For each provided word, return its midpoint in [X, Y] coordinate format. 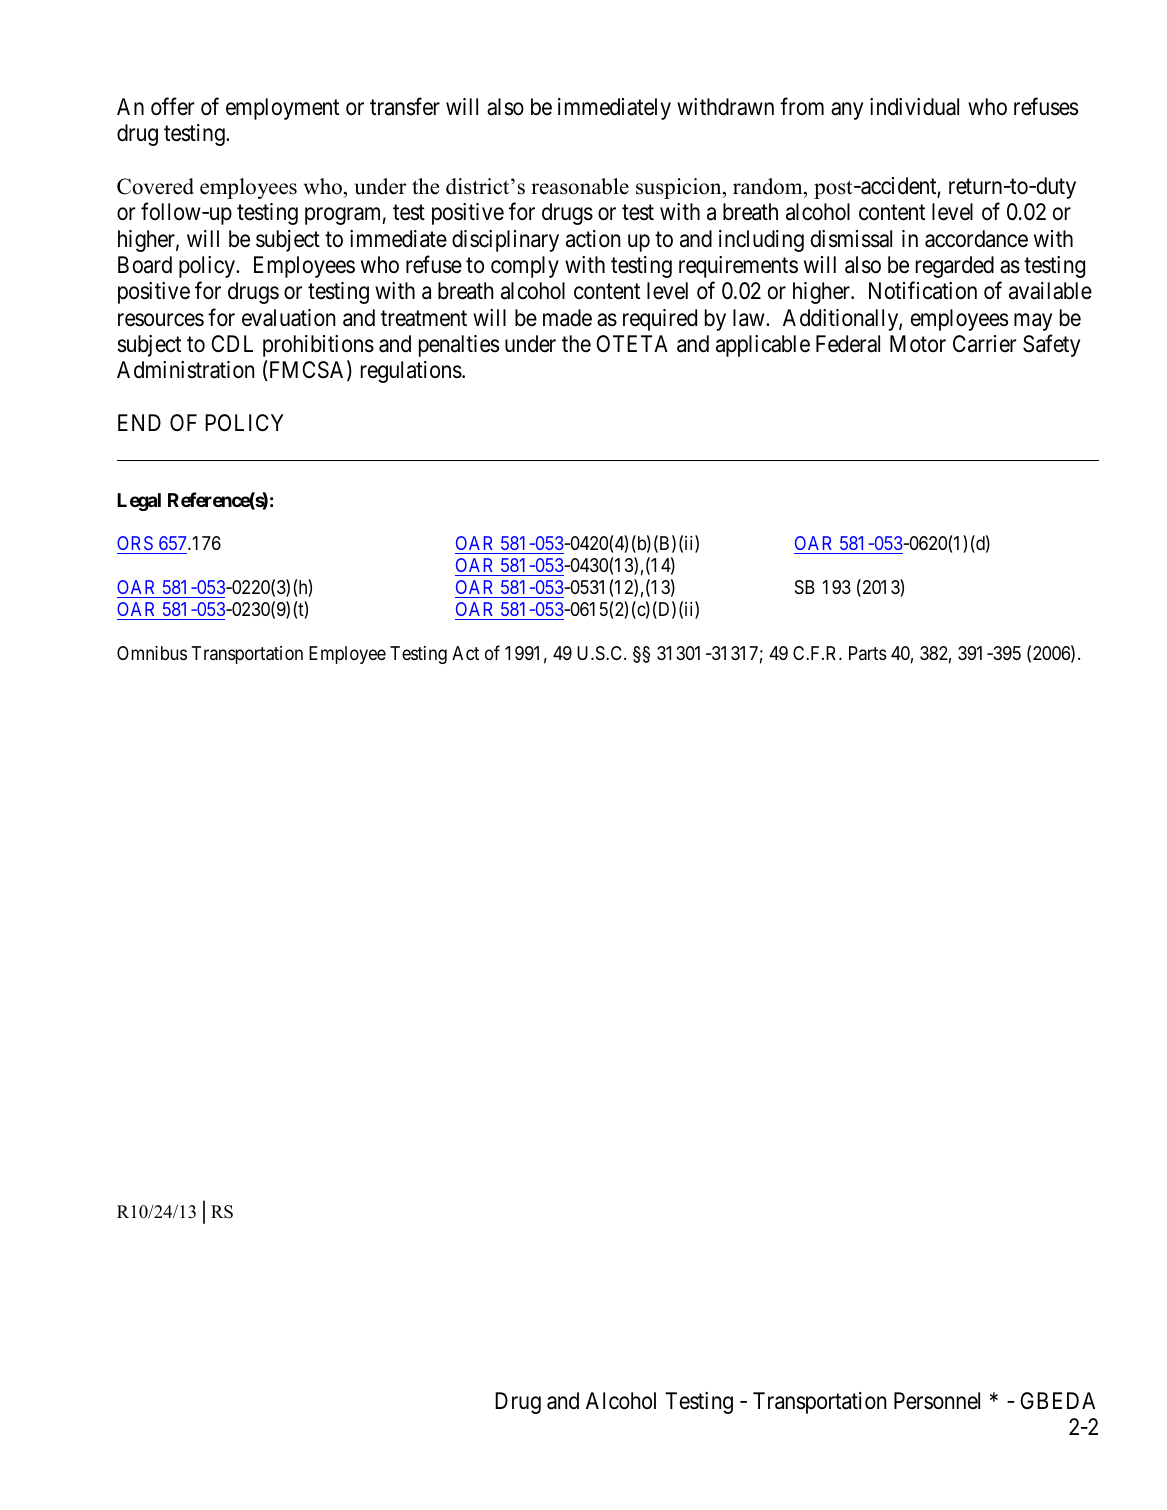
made [567, 318]
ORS [135, 543]
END [139, 422]
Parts [868, 653]
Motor [918, 344]
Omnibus [152, 653]
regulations [411, 372]
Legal [139, 502]
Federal [848, 344]
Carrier [985, 344]
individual [914, 107]
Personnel [937, 1401]
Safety [1051, 345]
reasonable [580, 186]
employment [282, 109]
